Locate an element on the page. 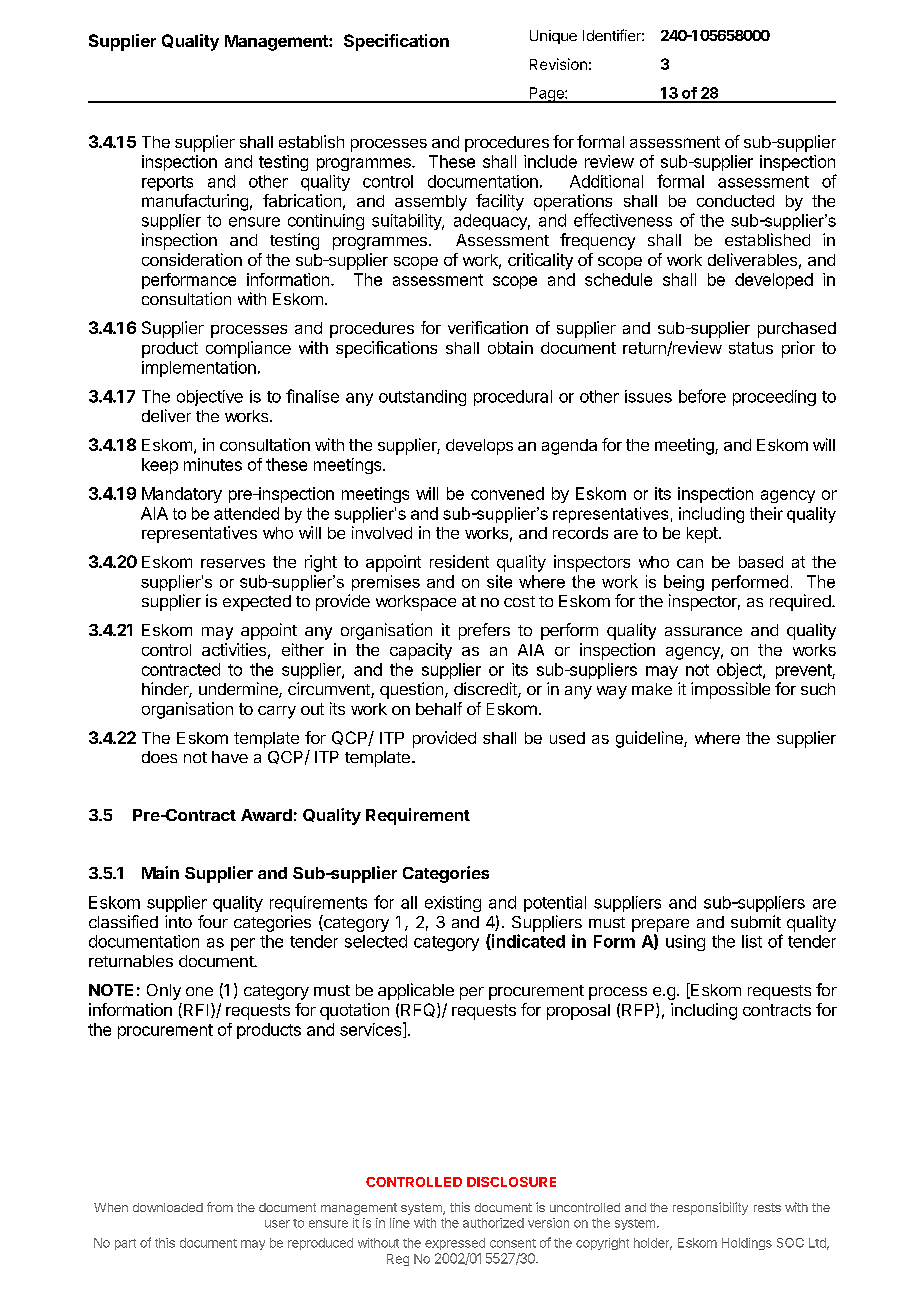 The height and width of the document is (1308, 924). reports is located at coordinates (167, 183).
